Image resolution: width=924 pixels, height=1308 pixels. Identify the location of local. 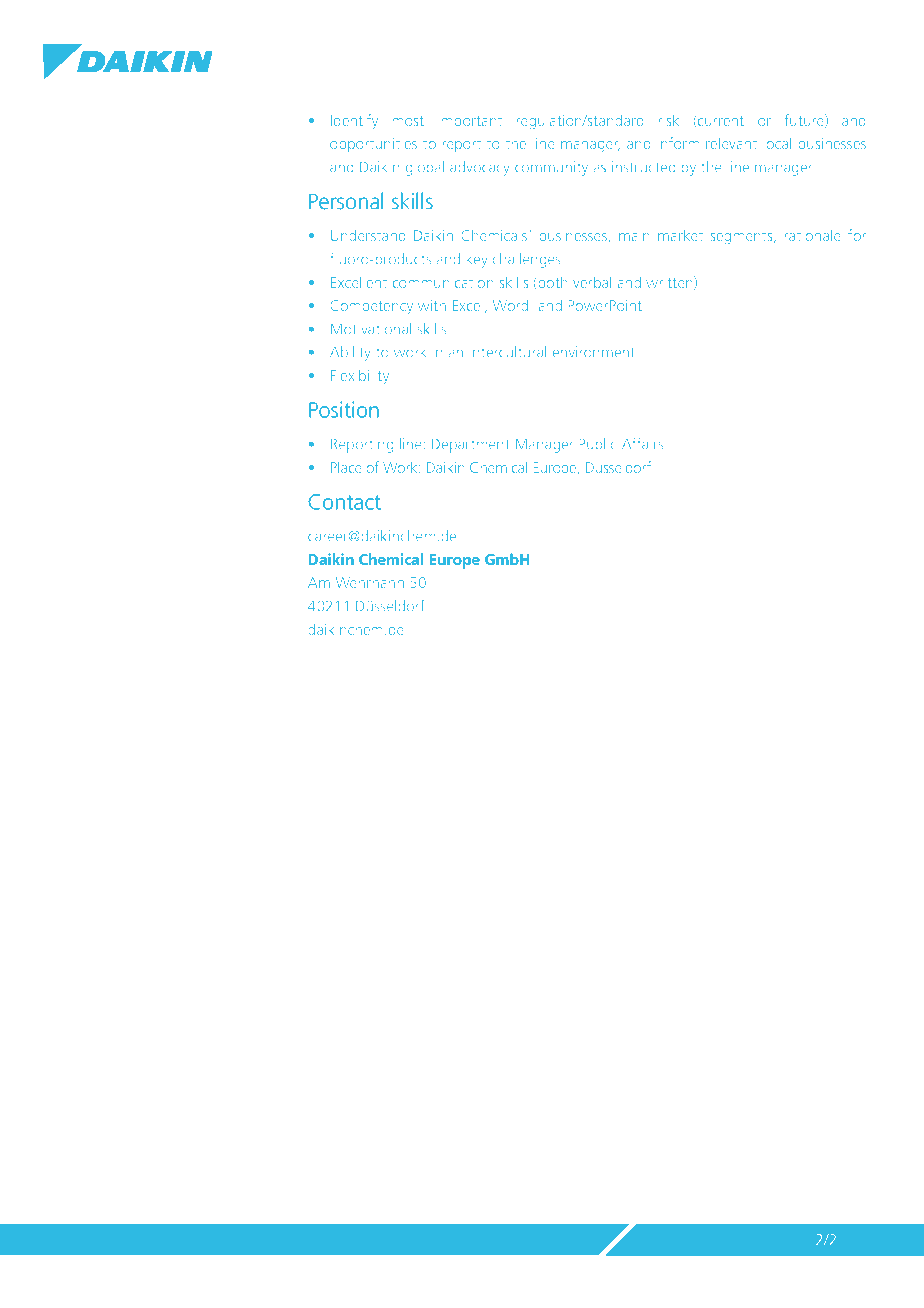
(777, 143).
